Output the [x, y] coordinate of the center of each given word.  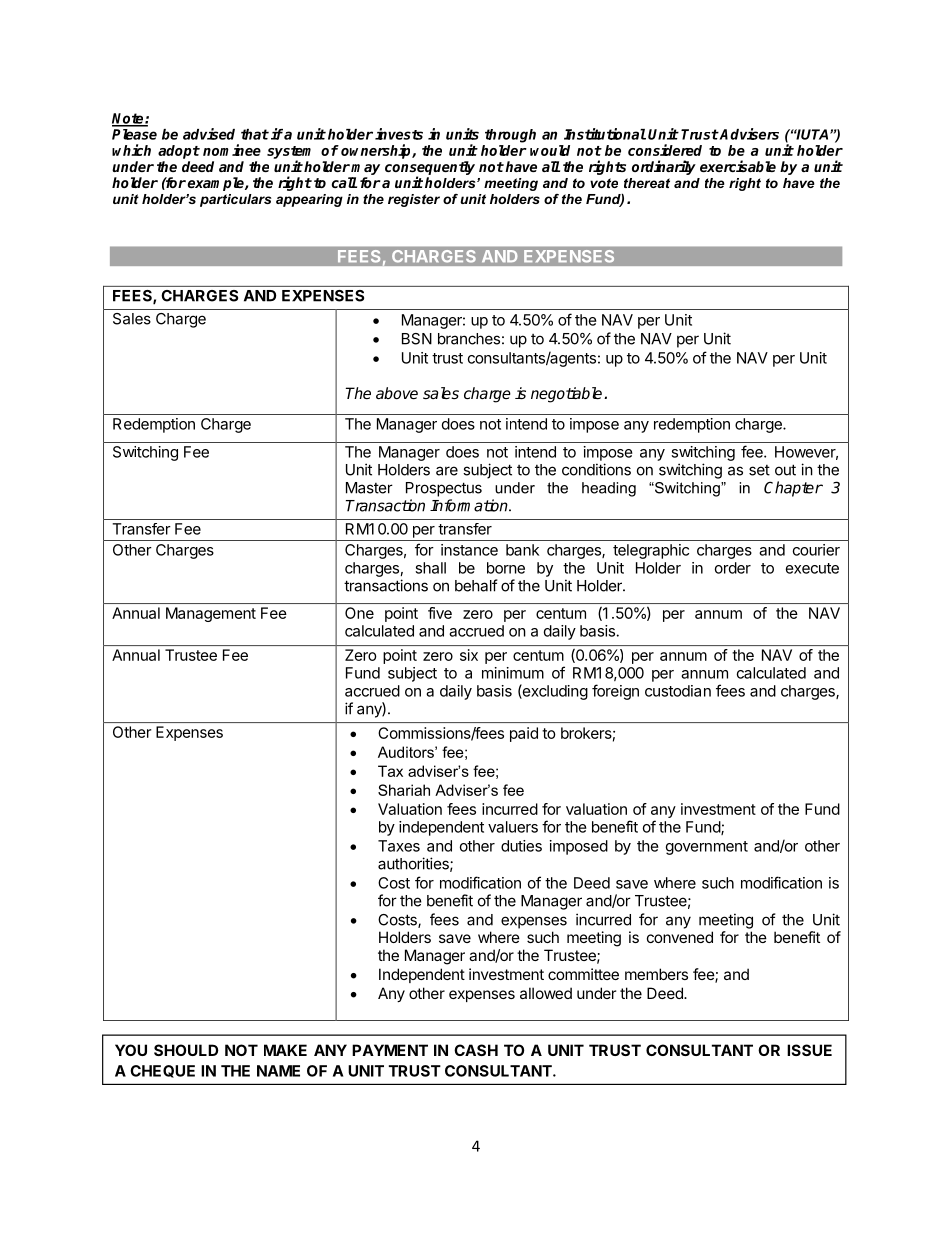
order [733, 568]
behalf [476, 585]
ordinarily [664, 167]
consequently [430, 169]
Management [211, 614]
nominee [232, 150]
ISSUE [809, 1050]
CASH [476, 1050]
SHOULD [186, 1050]
